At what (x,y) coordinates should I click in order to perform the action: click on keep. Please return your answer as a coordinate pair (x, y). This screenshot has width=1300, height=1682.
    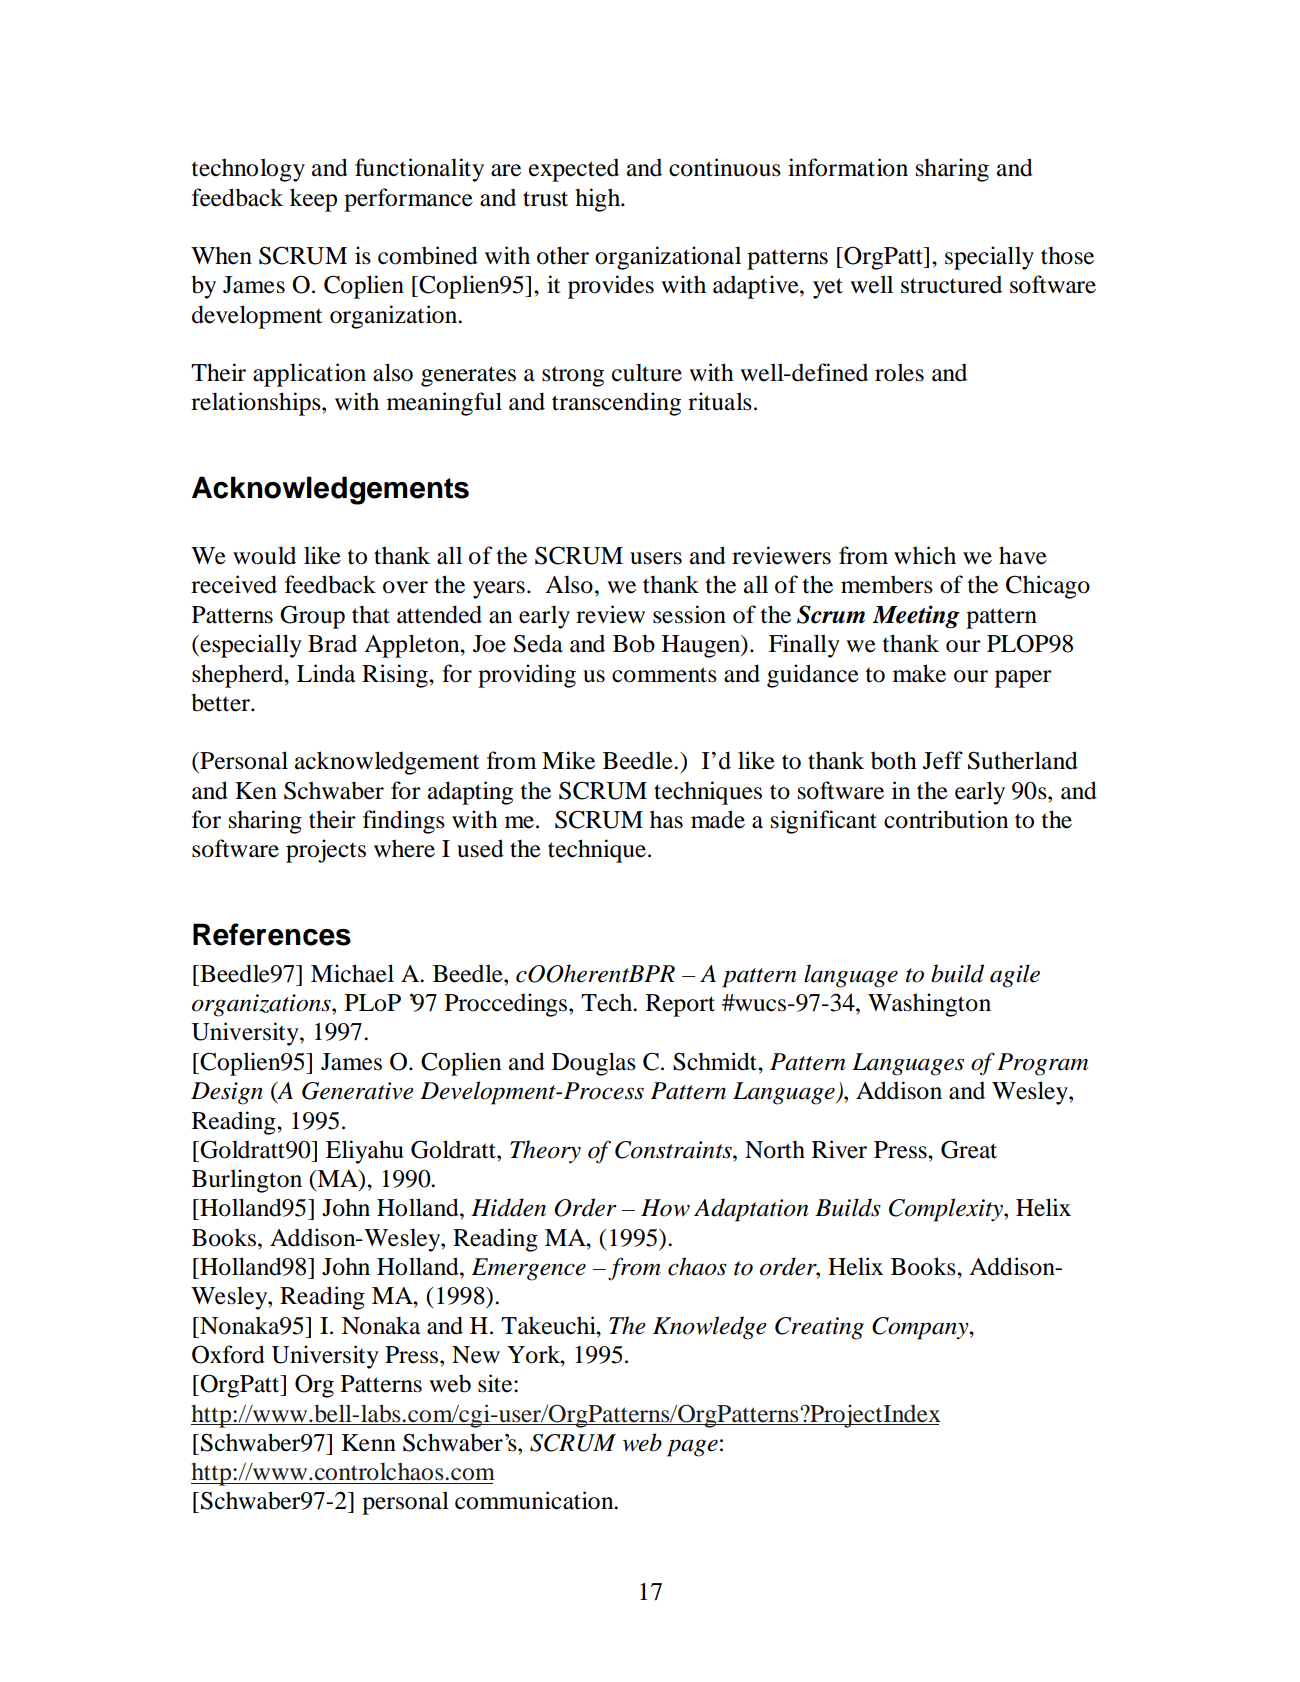
    Looking at the image, I should click on (313, 200).
